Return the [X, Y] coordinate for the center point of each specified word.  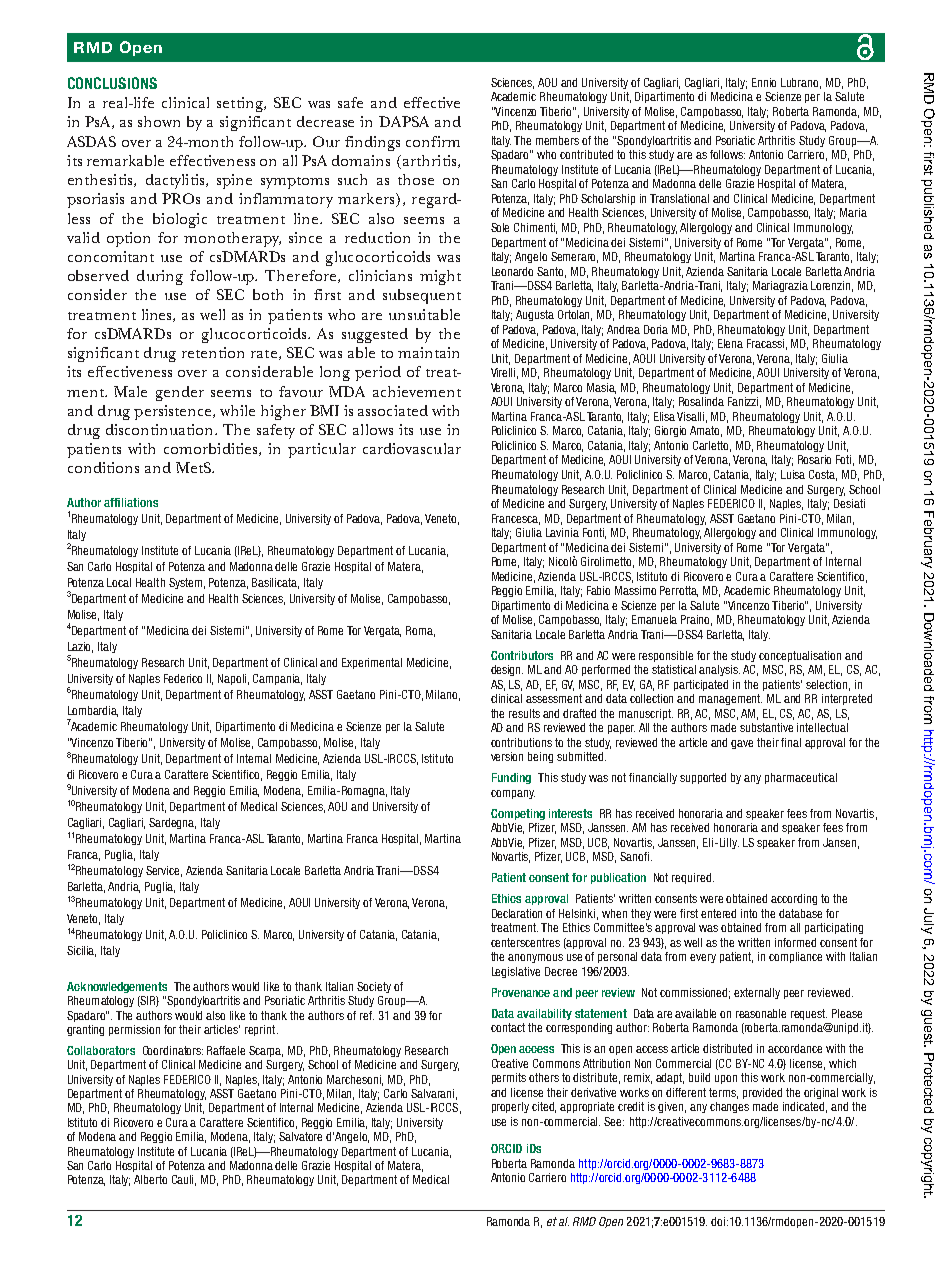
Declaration [517, 913]
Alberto [150, 1179]
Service [164, 871]
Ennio [764, 82]
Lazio [80, 647]
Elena [730, 343]
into [749, 913]
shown [159, 121]
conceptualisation [800, 656]
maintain [428, 352]
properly [510, 1107]
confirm [433, 141]
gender [180, 393]
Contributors [522, 655]
